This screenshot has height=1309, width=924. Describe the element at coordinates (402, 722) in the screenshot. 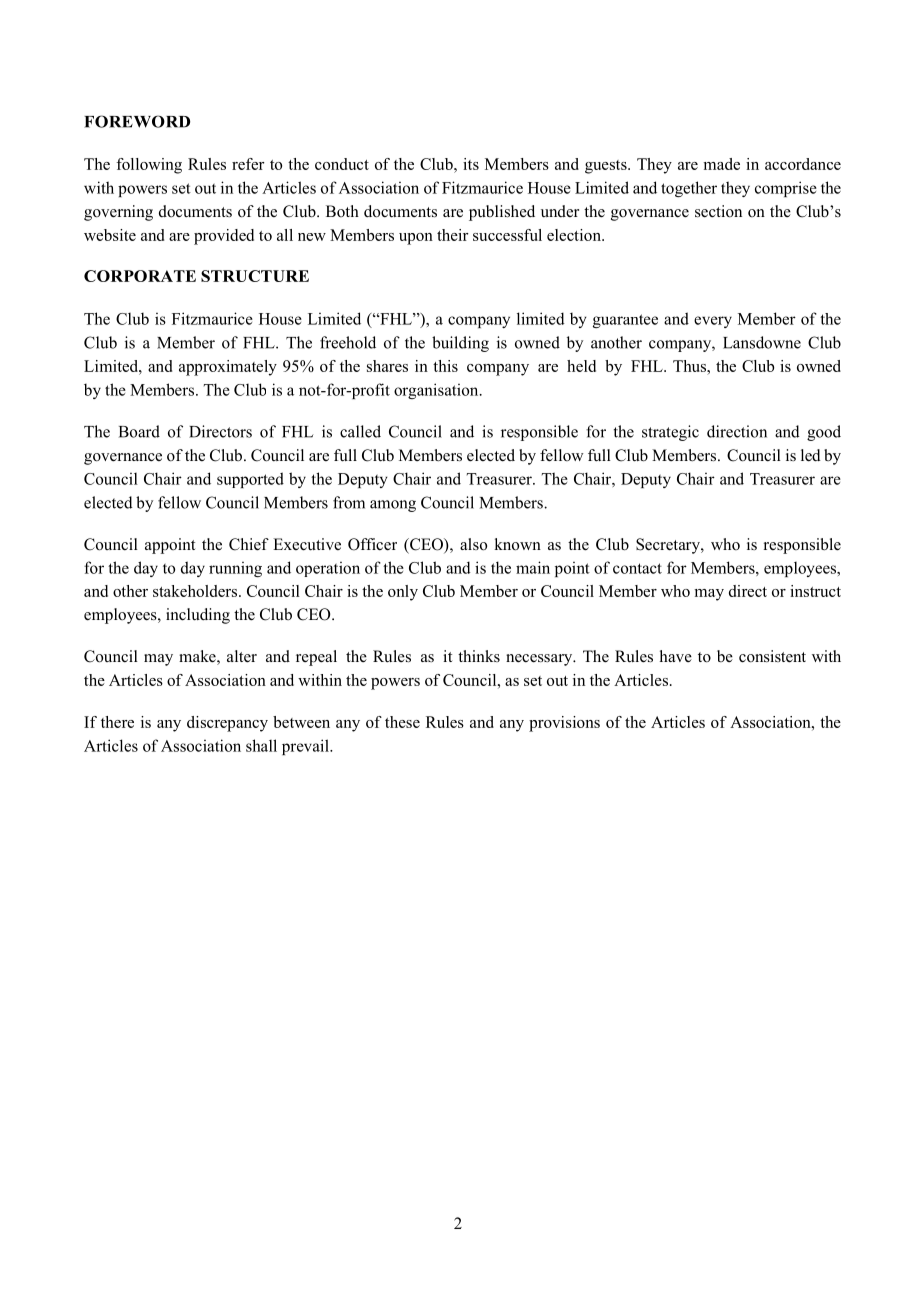

I see `these` at that location.
